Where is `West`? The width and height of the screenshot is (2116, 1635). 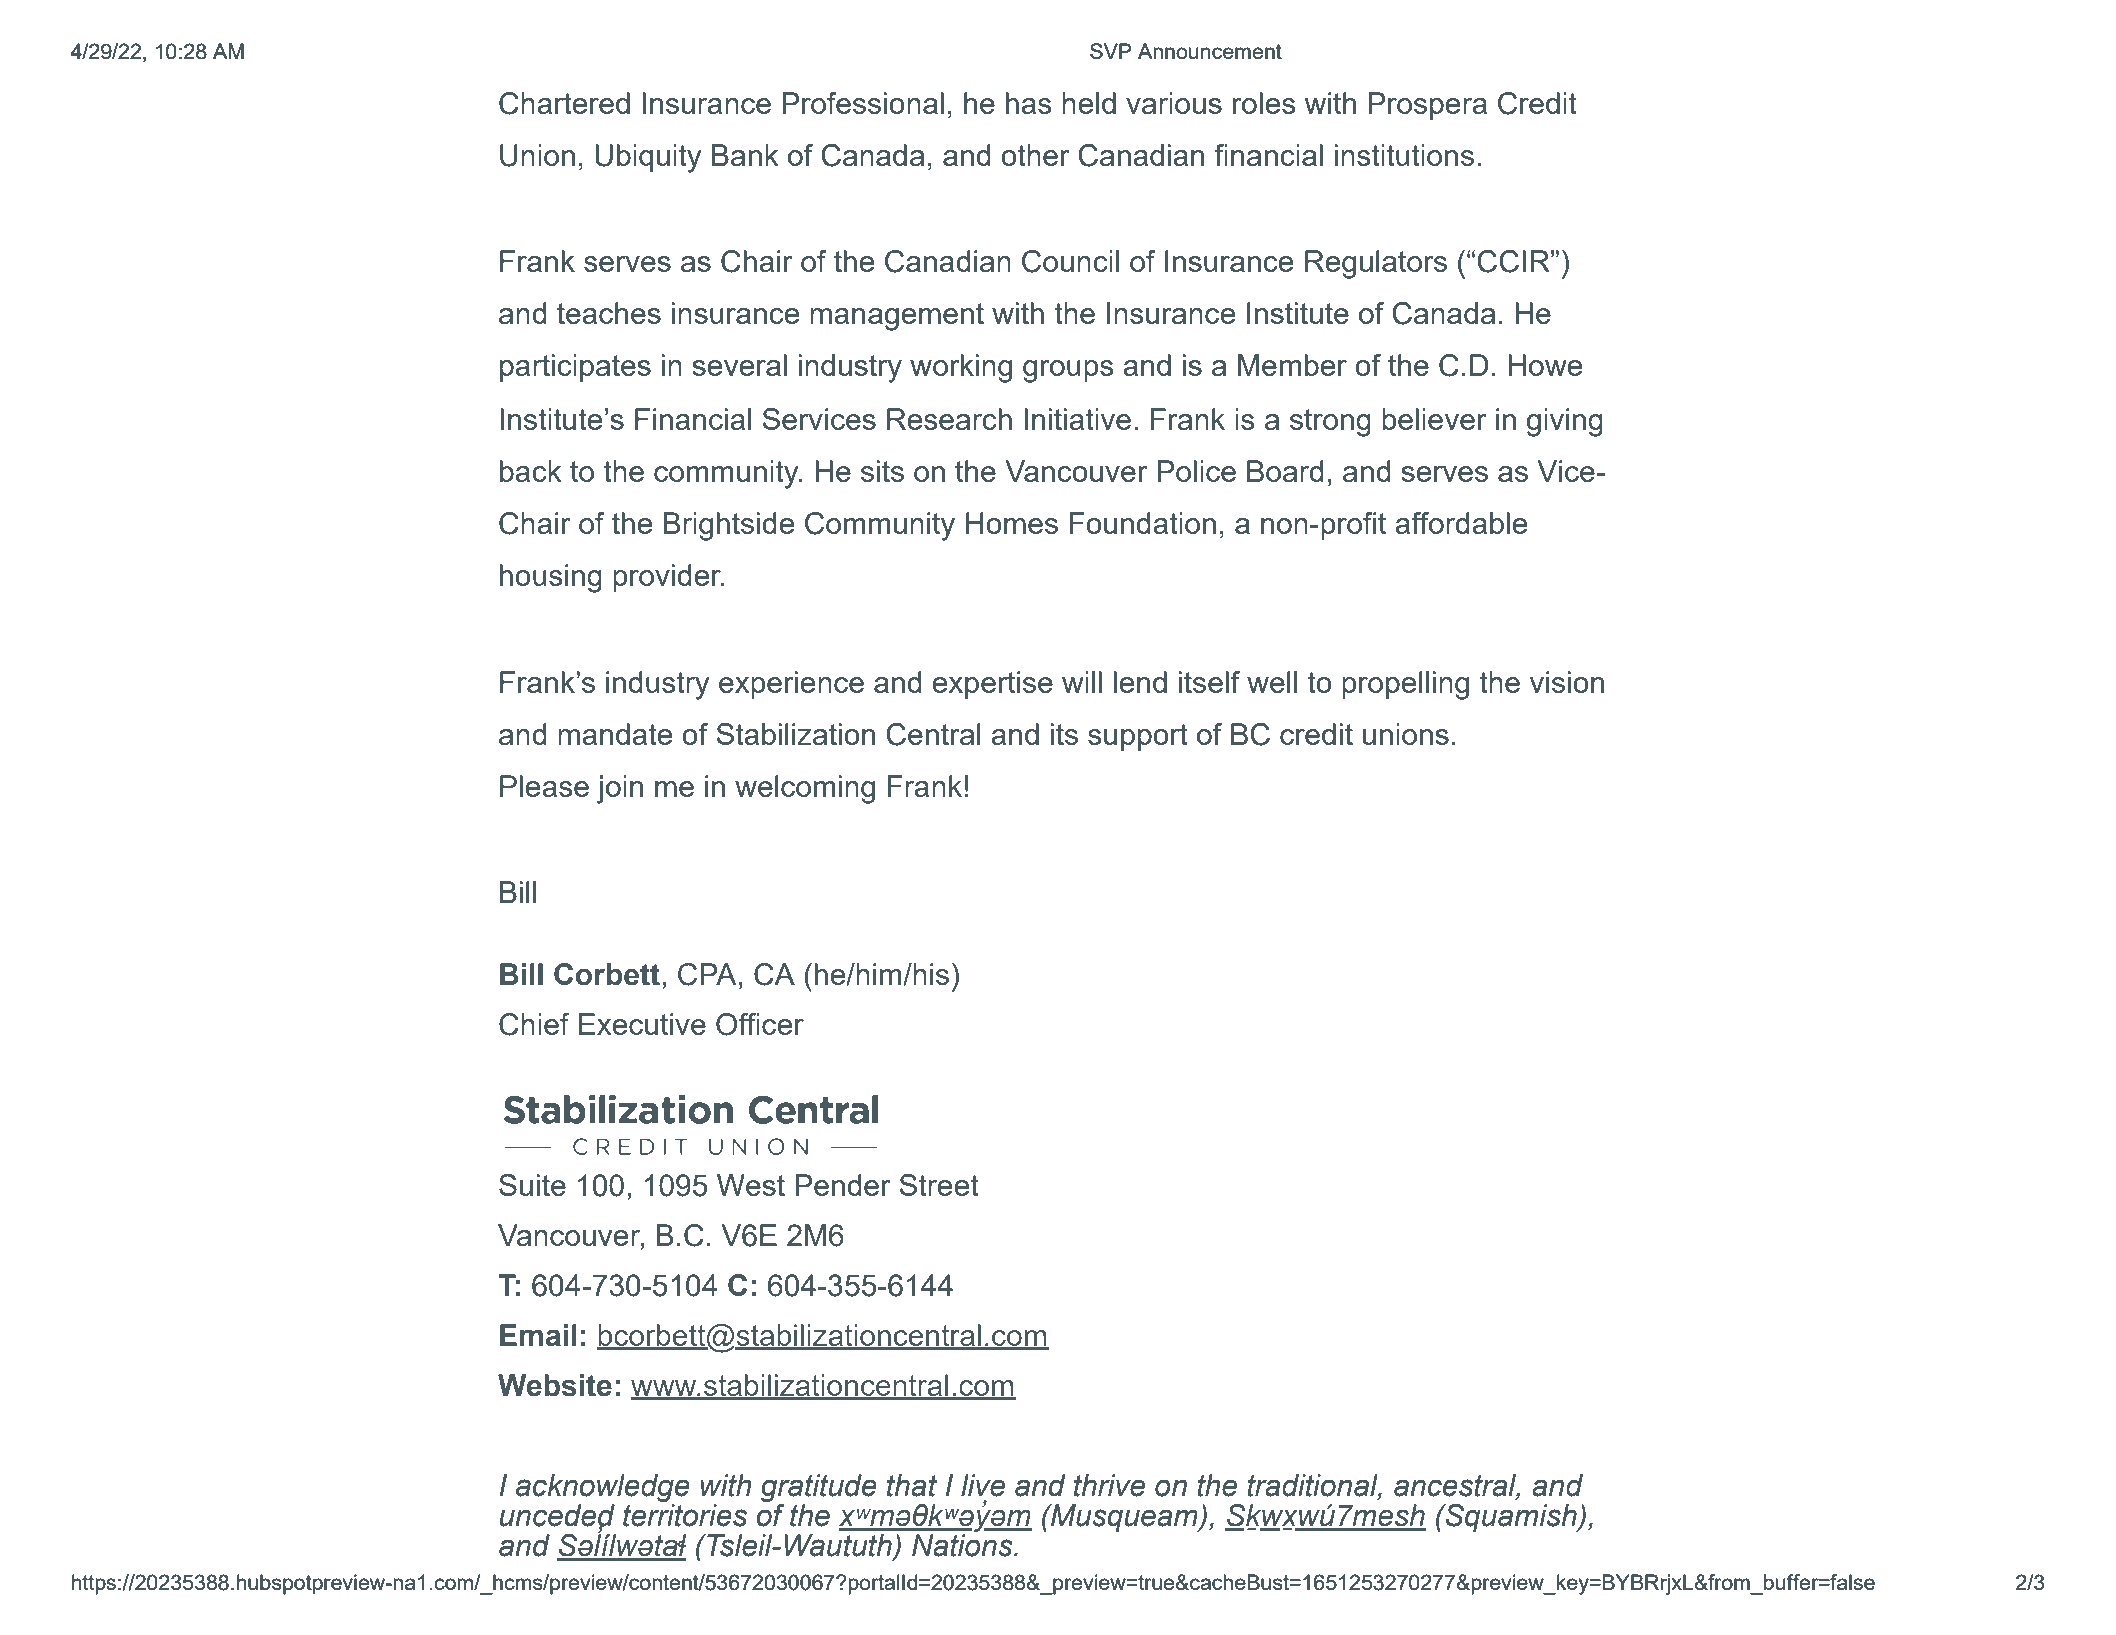
West is located at coordinates (751, 1185).
